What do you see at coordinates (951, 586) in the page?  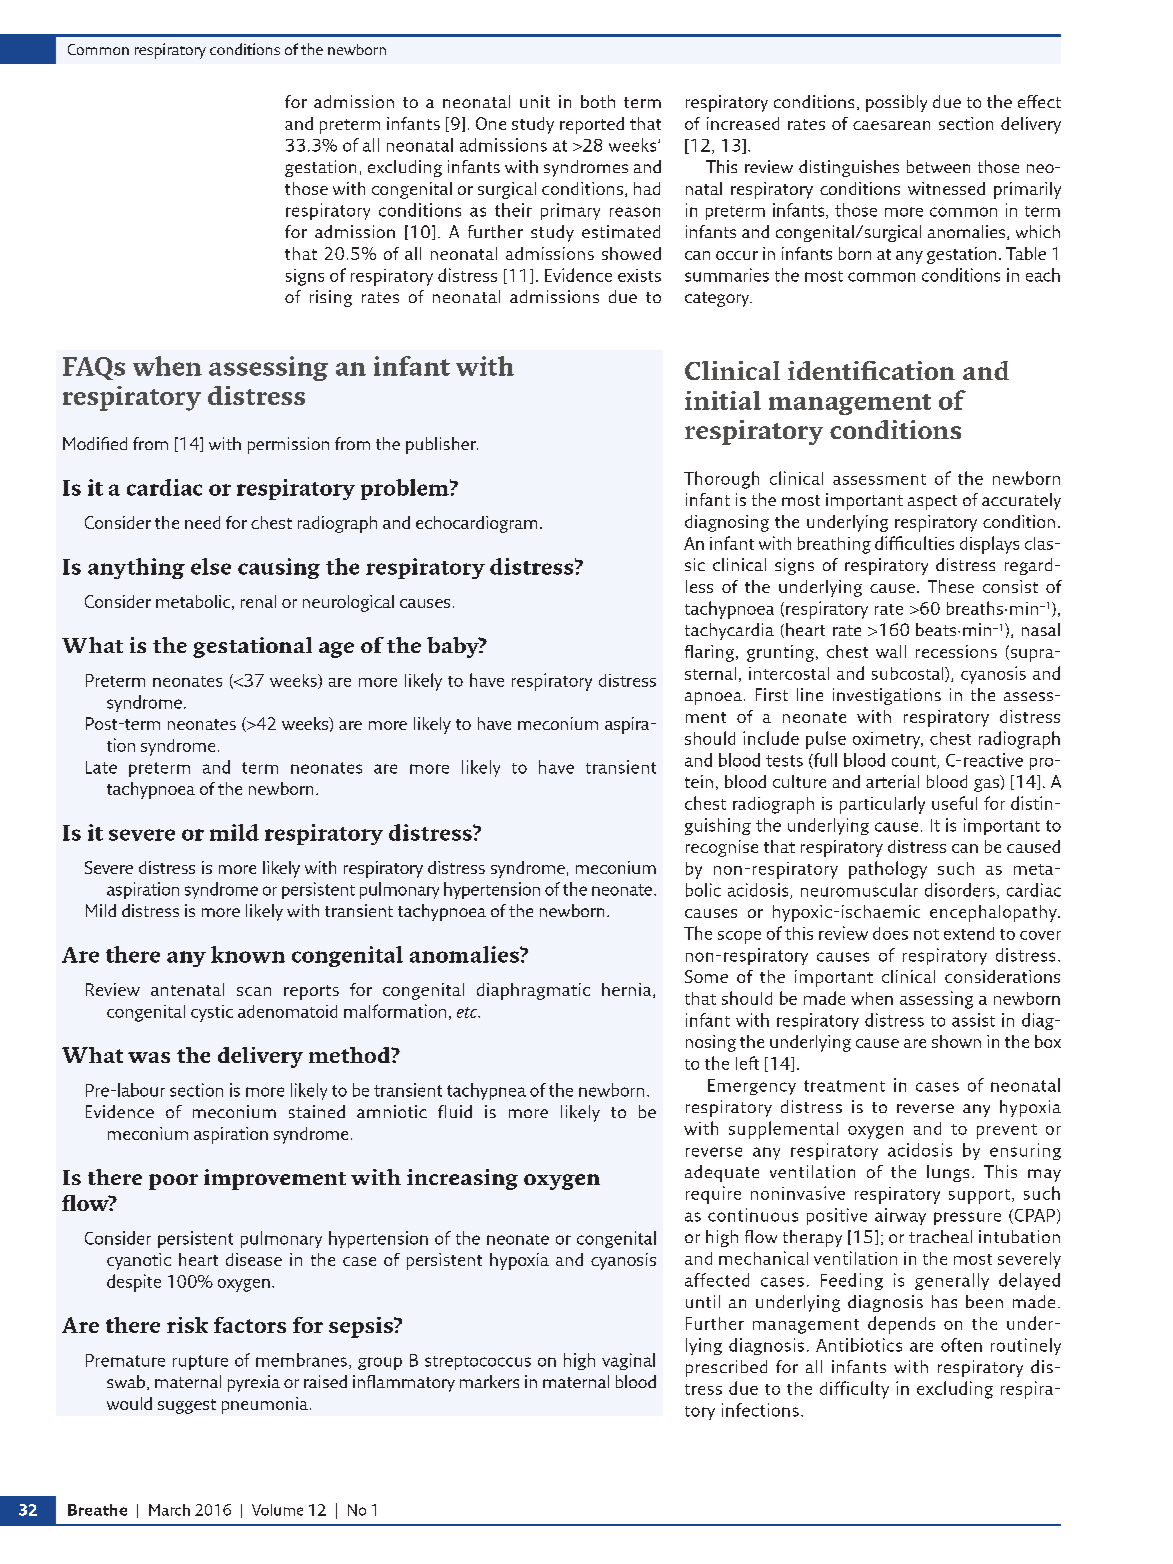 I see `These` at bounding box center [951, 586].
